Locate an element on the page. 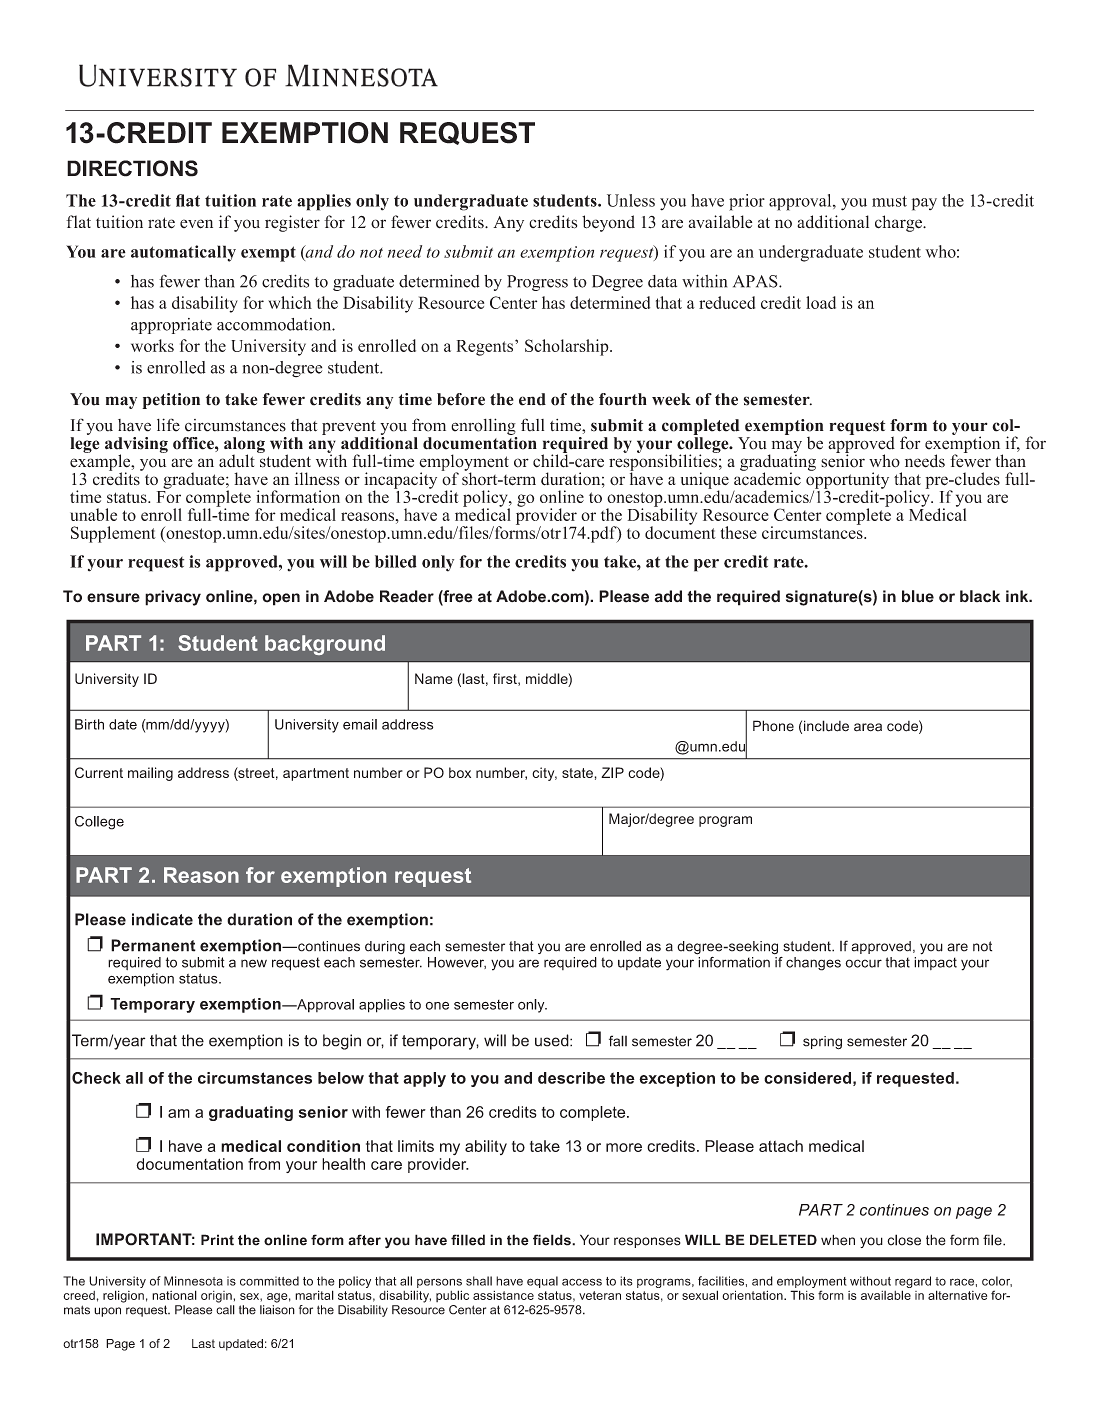 The height and width of the page is (1421, 1098). DIRECTIONS is located at coordinates (132, 168).
